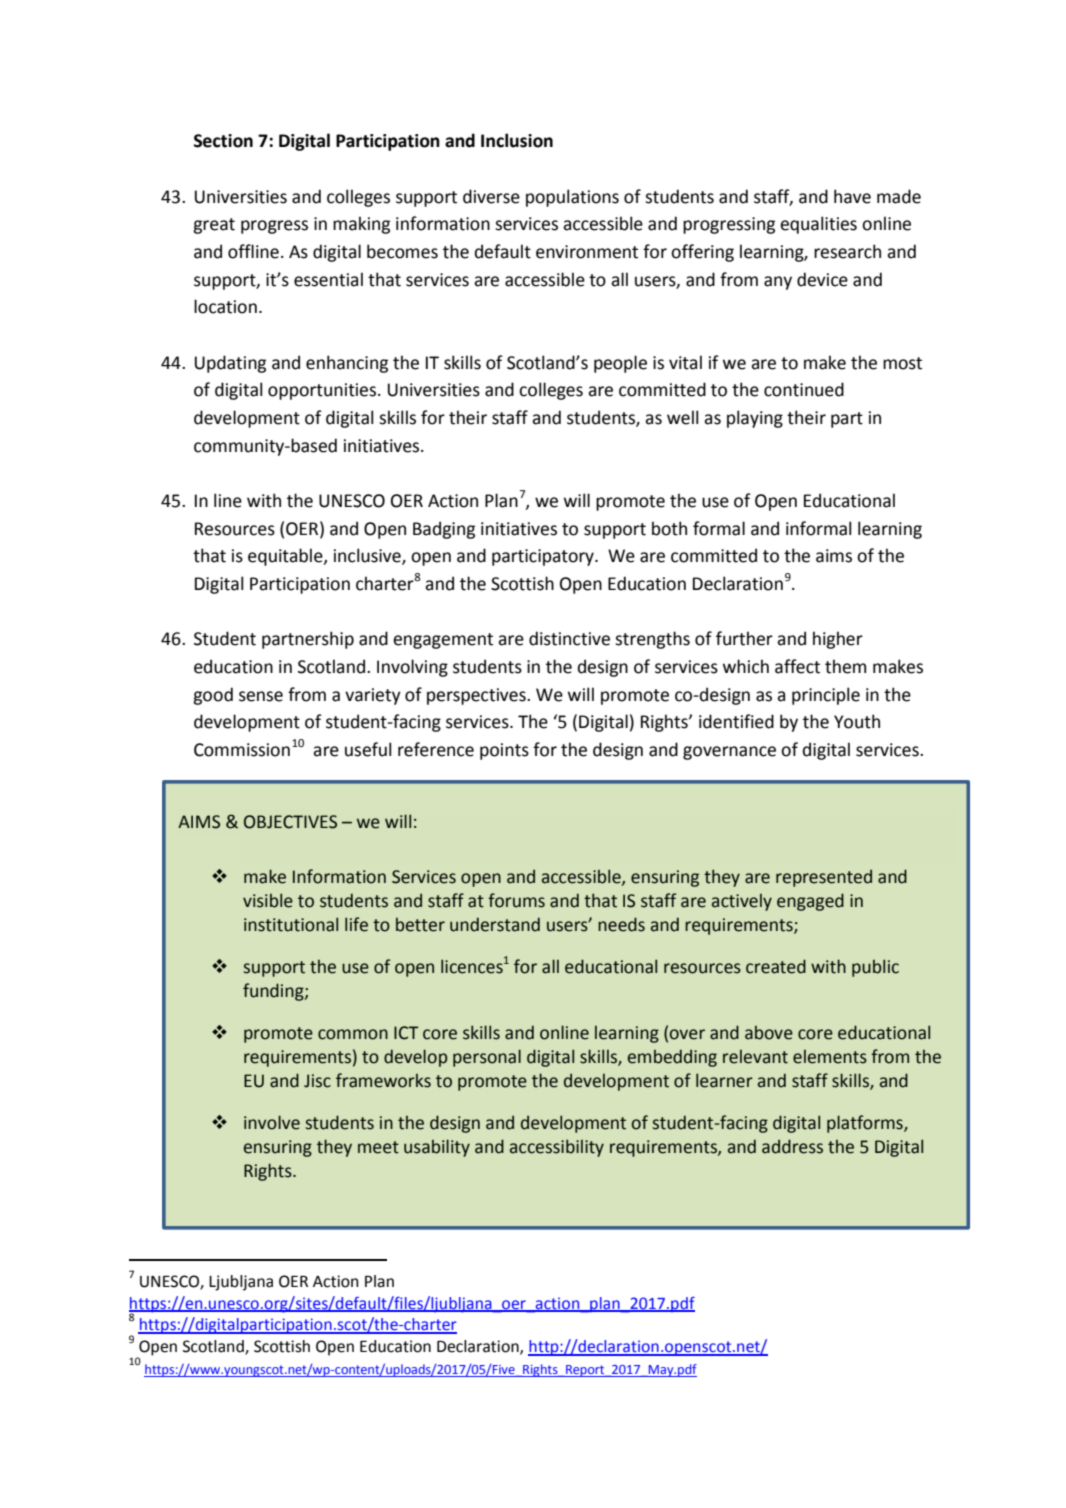  I want to click on populations, so click(572, 198).
